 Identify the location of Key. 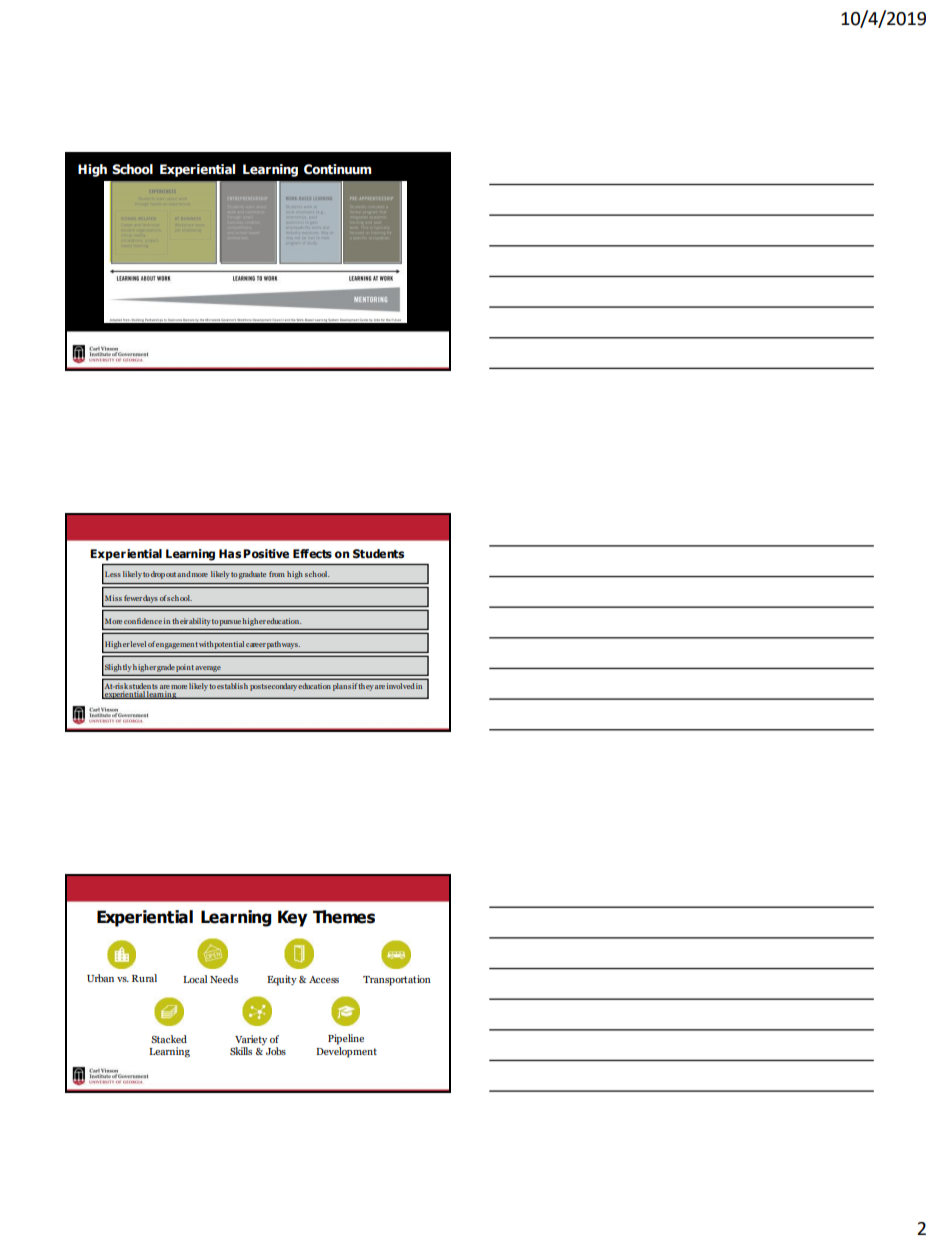
(293, 918).
